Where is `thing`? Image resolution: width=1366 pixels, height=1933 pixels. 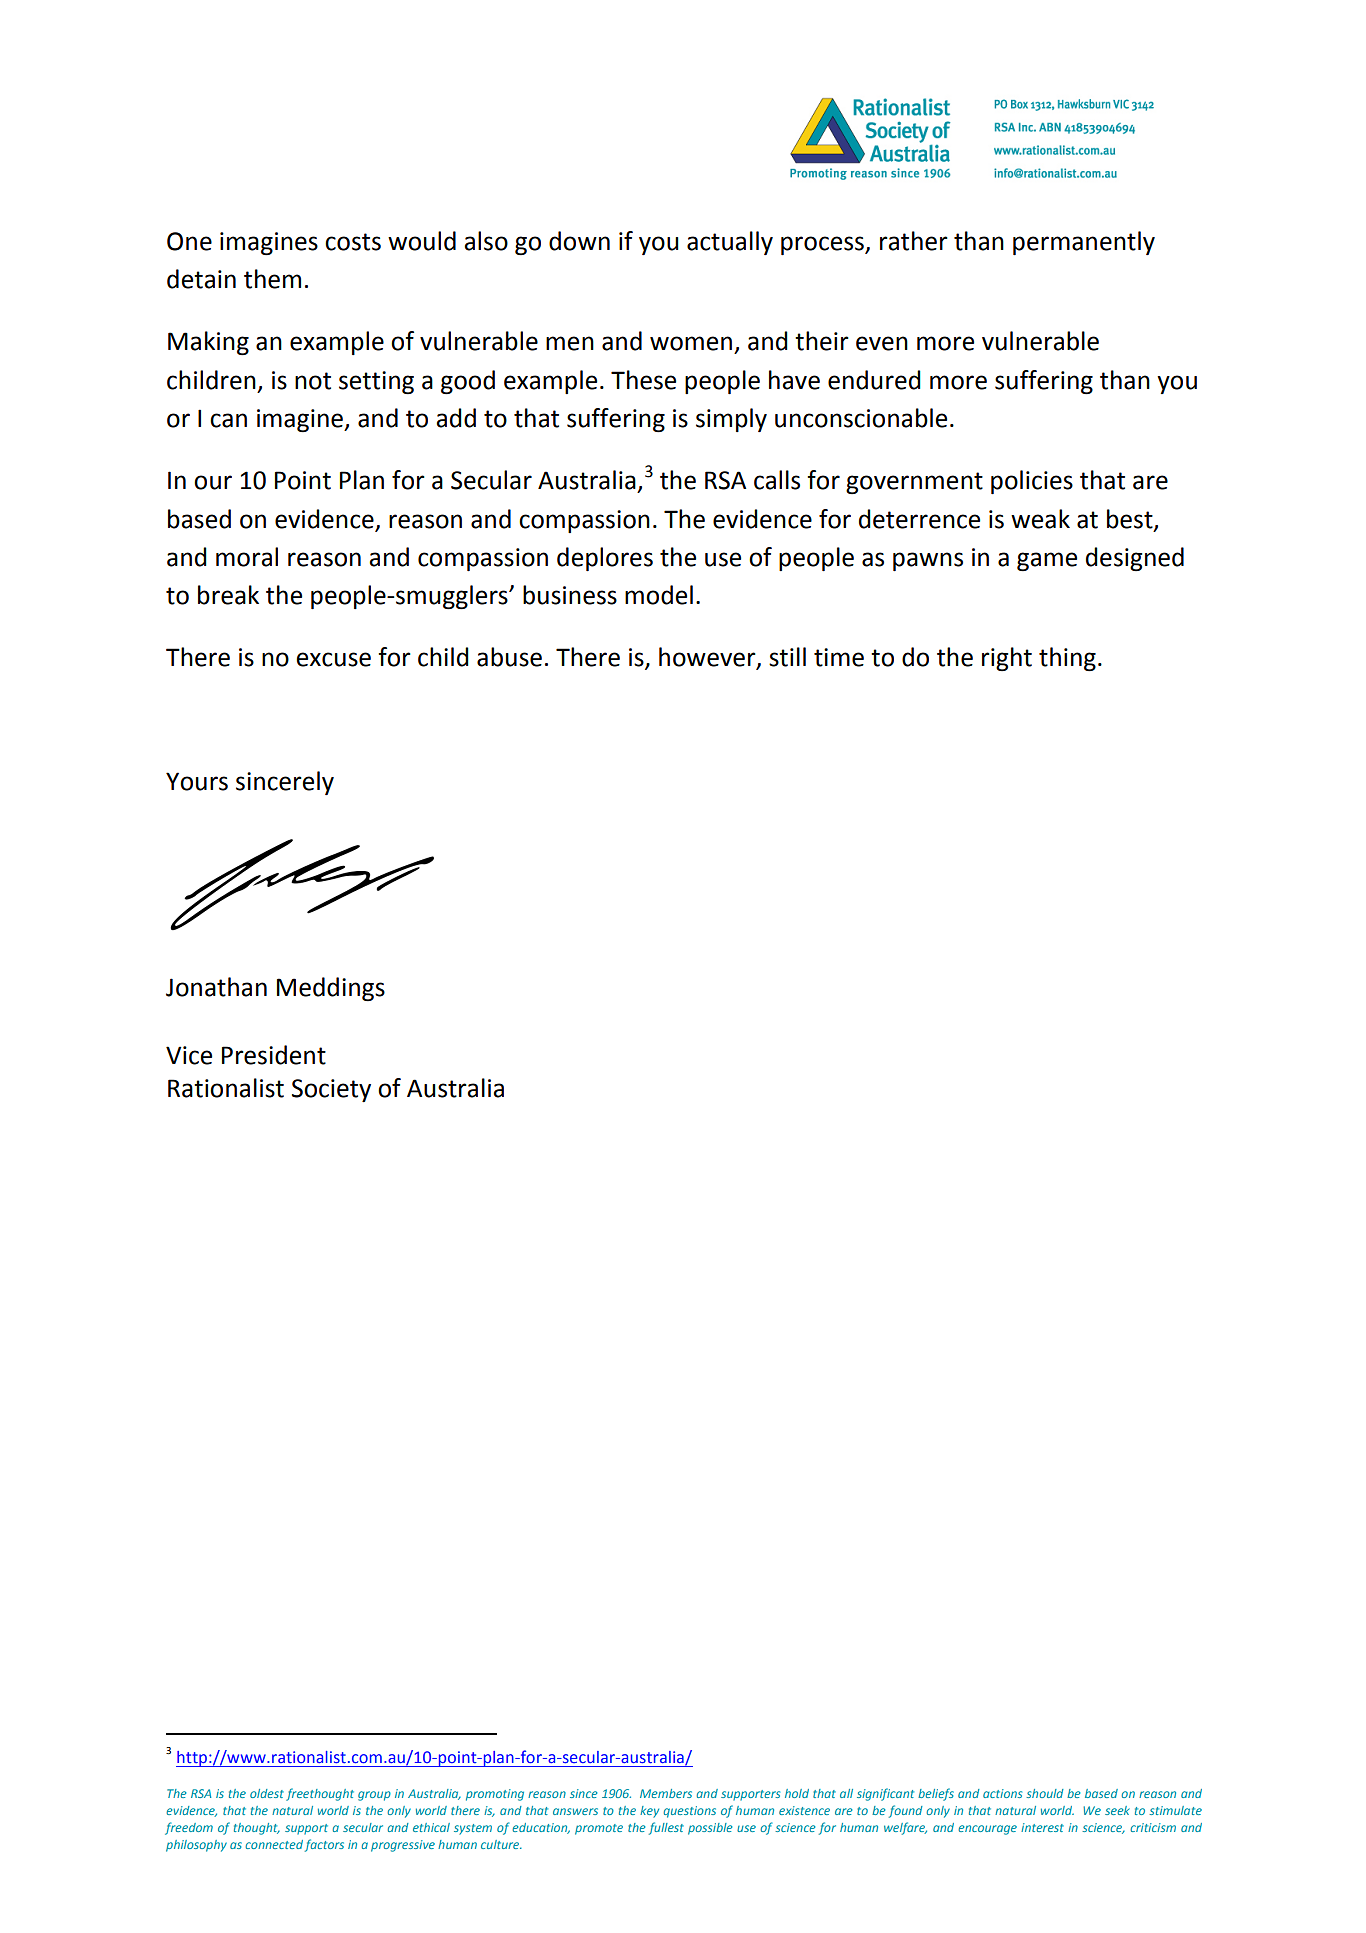 thing is located at coordinates (1067, 659).
